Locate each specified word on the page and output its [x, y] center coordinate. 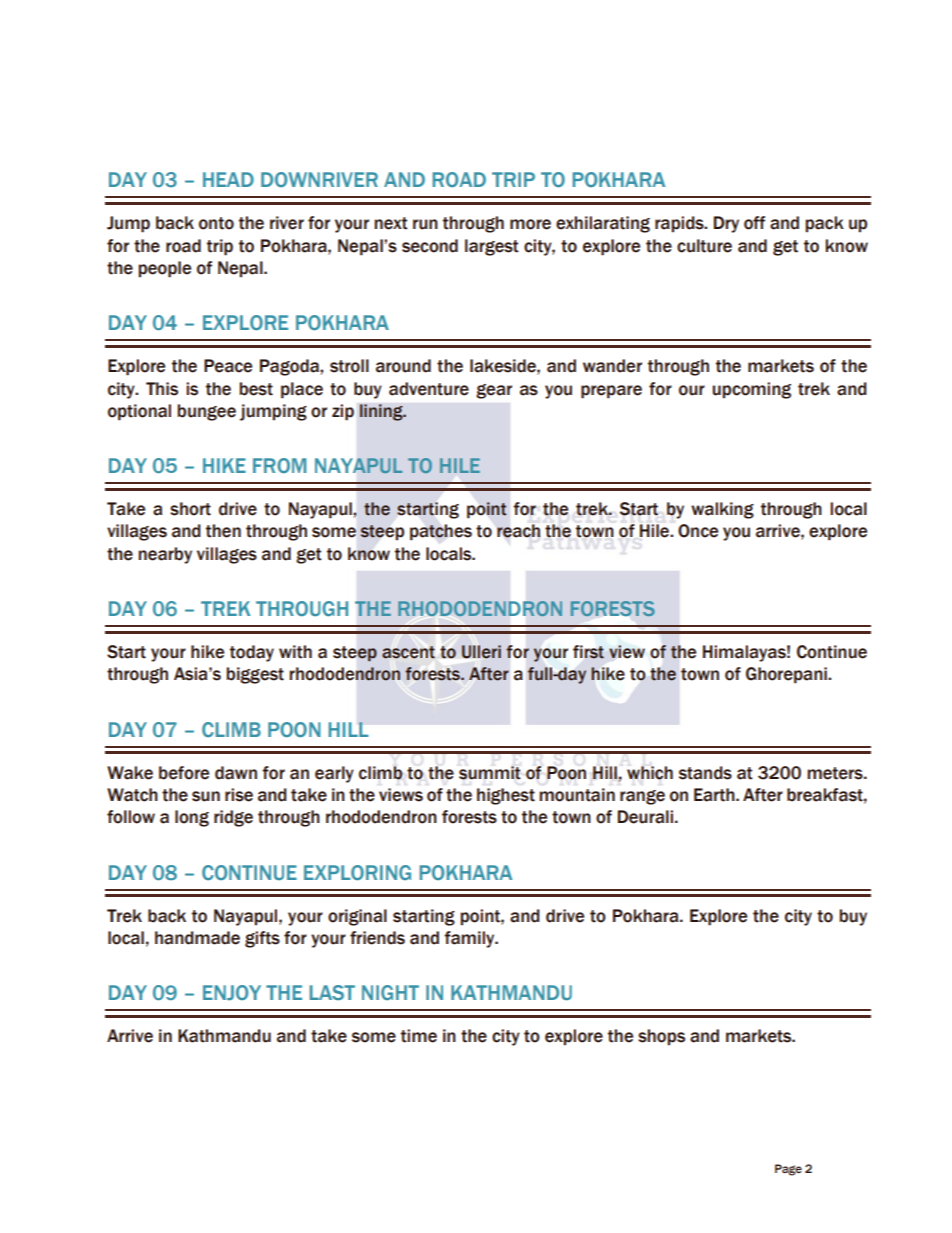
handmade [197, 938]
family [470, 939]
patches [441, 532]
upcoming [752, 390]
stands [705, 773]
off [754, 223]
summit [490, 773]
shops [661, 1037]
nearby [165, 555]
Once [698, 531]
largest [492, 247]
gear [494, 391]
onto [216, 223]
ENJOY [232, 992]
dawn [236, 773]
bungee [207, 412]
